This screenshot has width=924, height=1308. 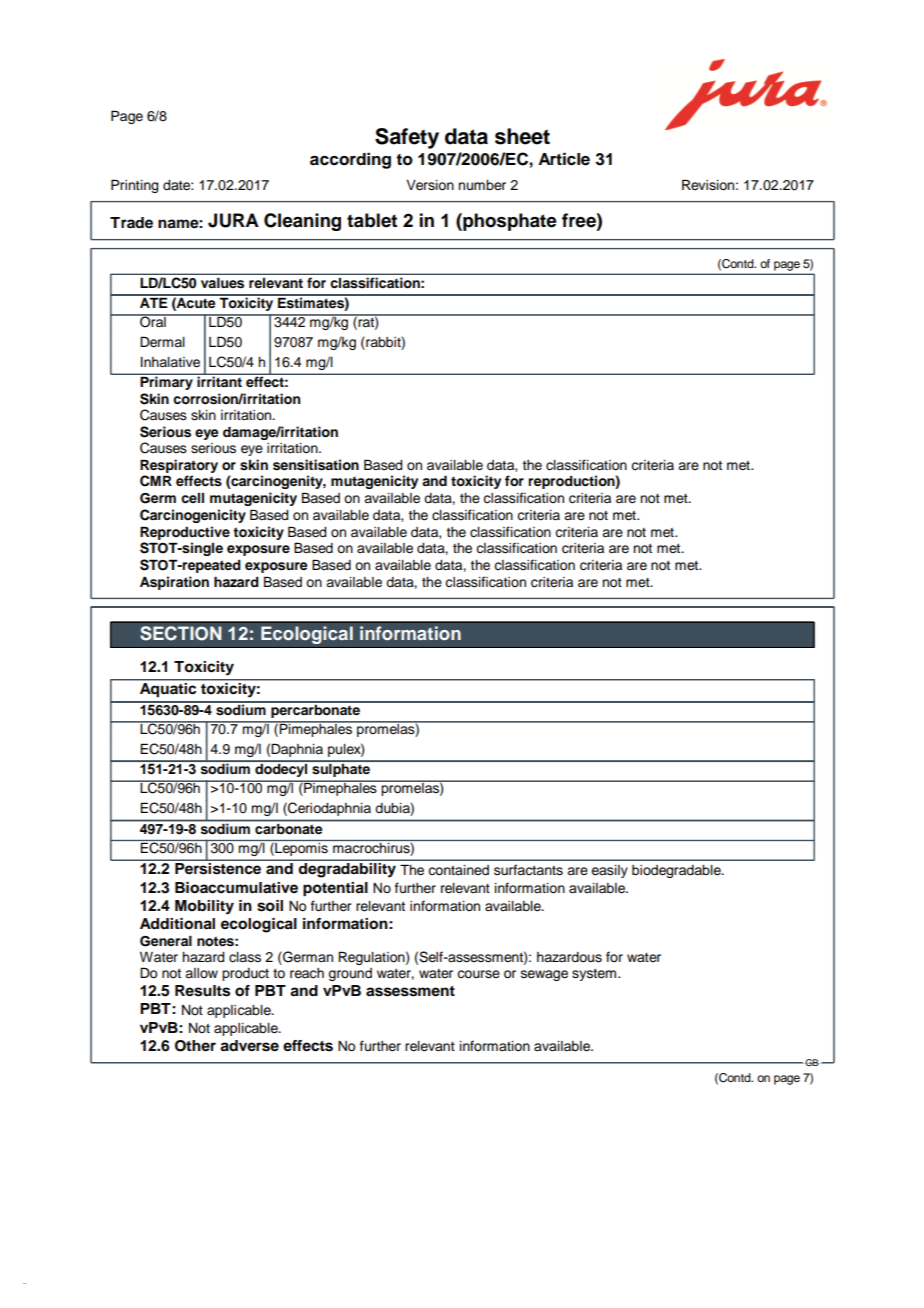 I want to click on Article, so click(x=564, y=159).
